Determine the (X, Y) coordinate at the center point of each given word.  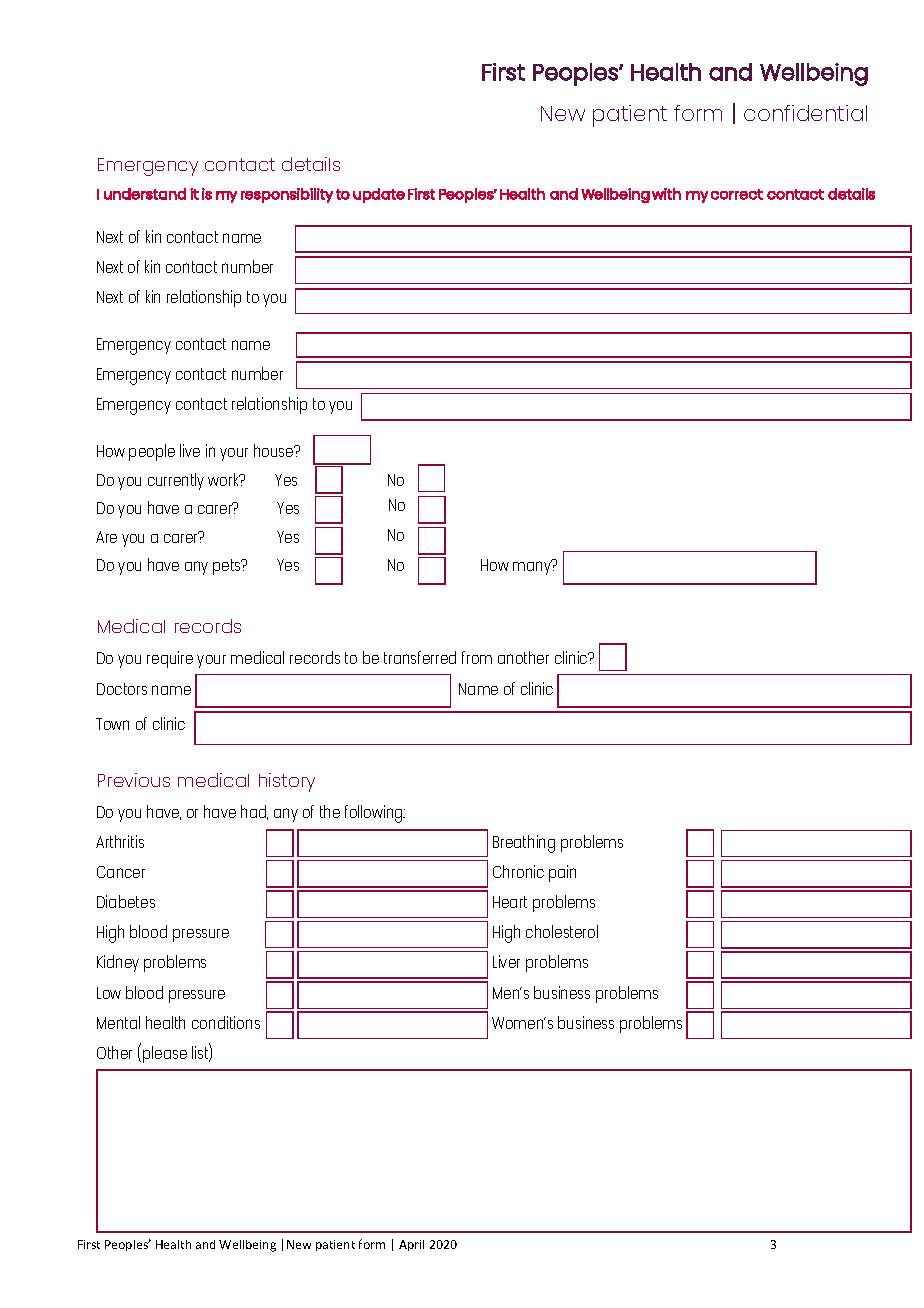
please (165, 1054)
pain (562, 873)
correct (737, 194)
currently (176, 481)
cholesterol (562, 931)
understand (145, 194)
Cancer (121, 872)
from (477, 657)
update (379, 195)
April (411, 1245)
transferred (420, 657)
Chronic (518, 871)
